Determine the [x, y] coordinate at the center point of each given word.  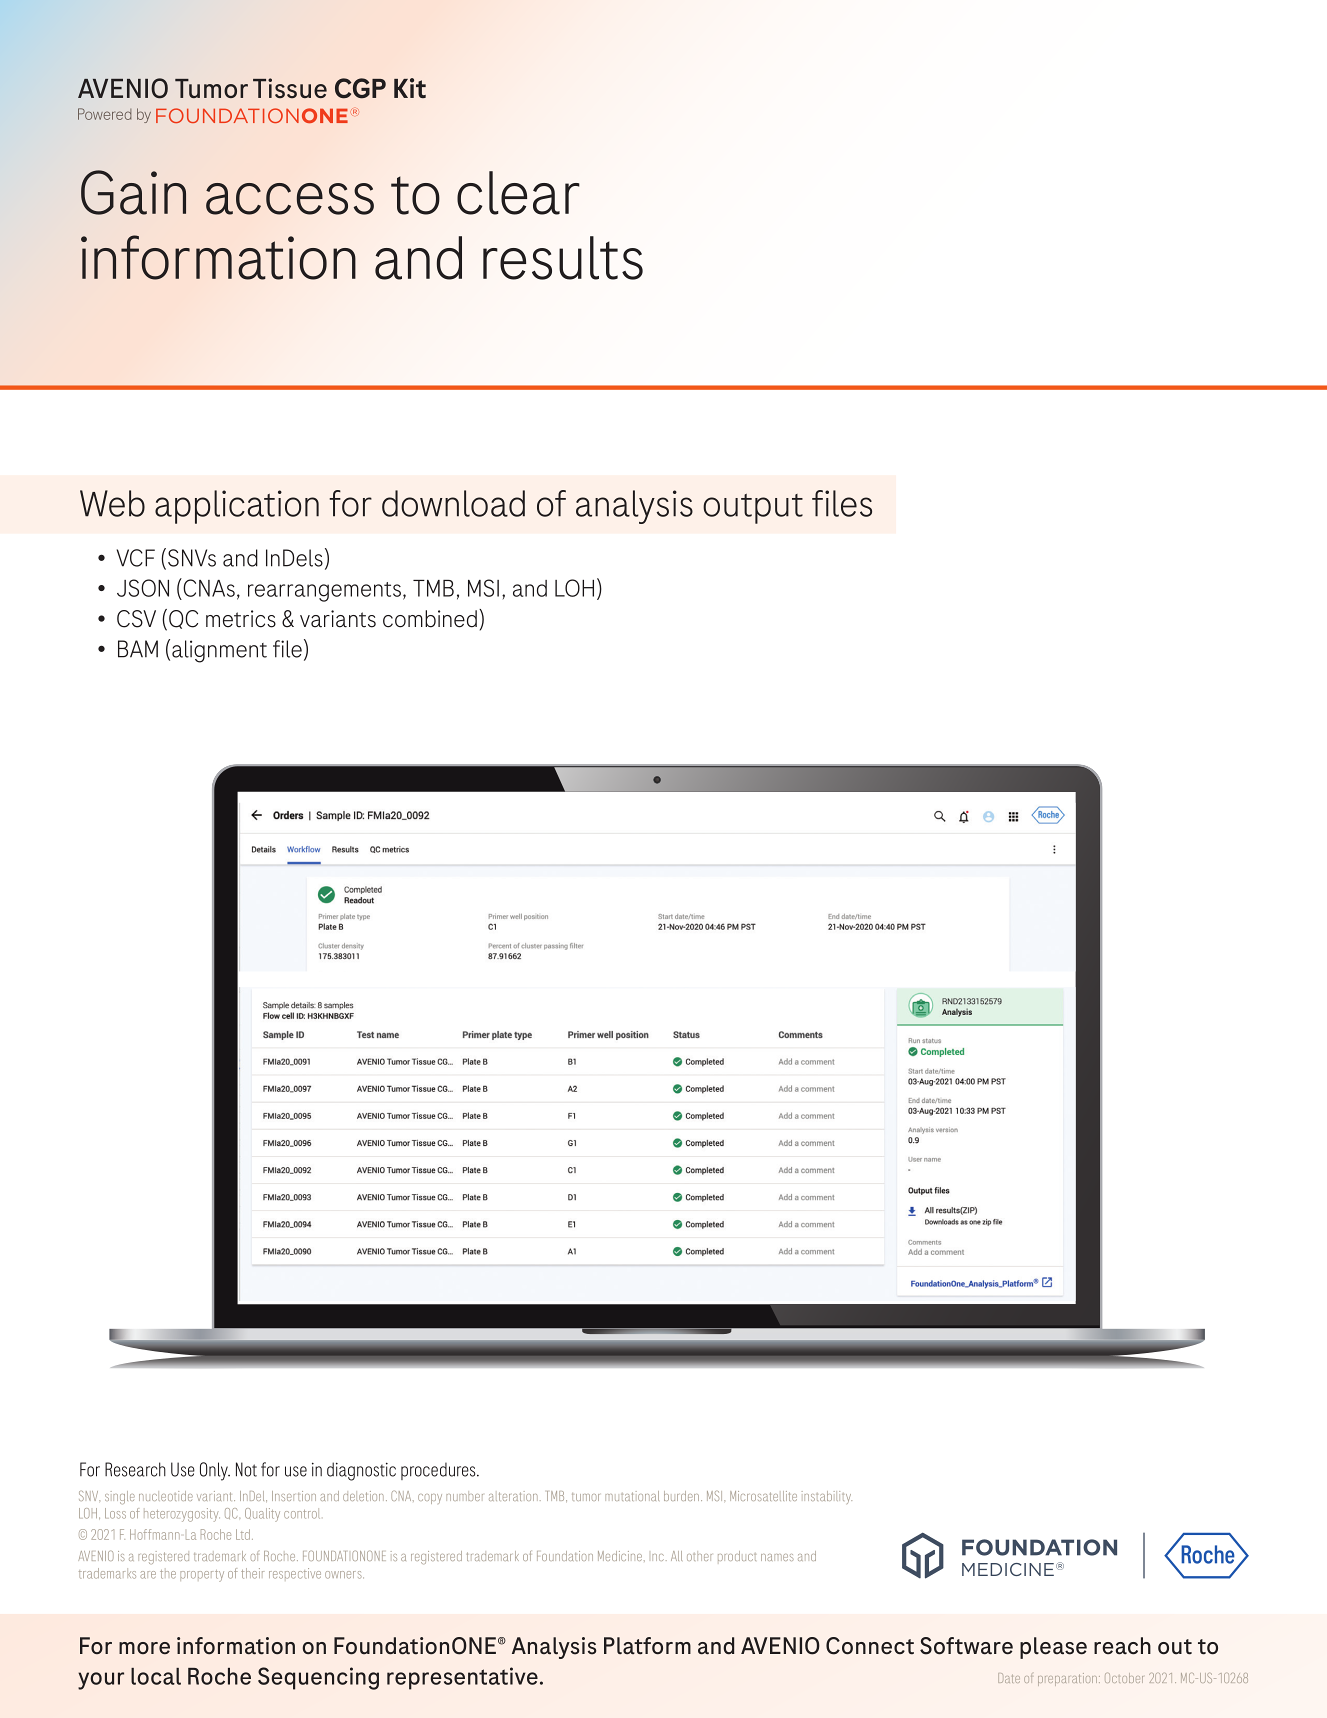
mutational [632, 1496]
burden [681, 1496]
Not [246, 1469]
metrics [241, 619]
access [290, 199]
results [563, 258]
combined [430, 619]
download [453, 503]
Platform [647, 1646]
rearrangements [324, 592]
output [753, 509]
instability [827, 1497]
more [144, 1648]
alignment [219, 651]
